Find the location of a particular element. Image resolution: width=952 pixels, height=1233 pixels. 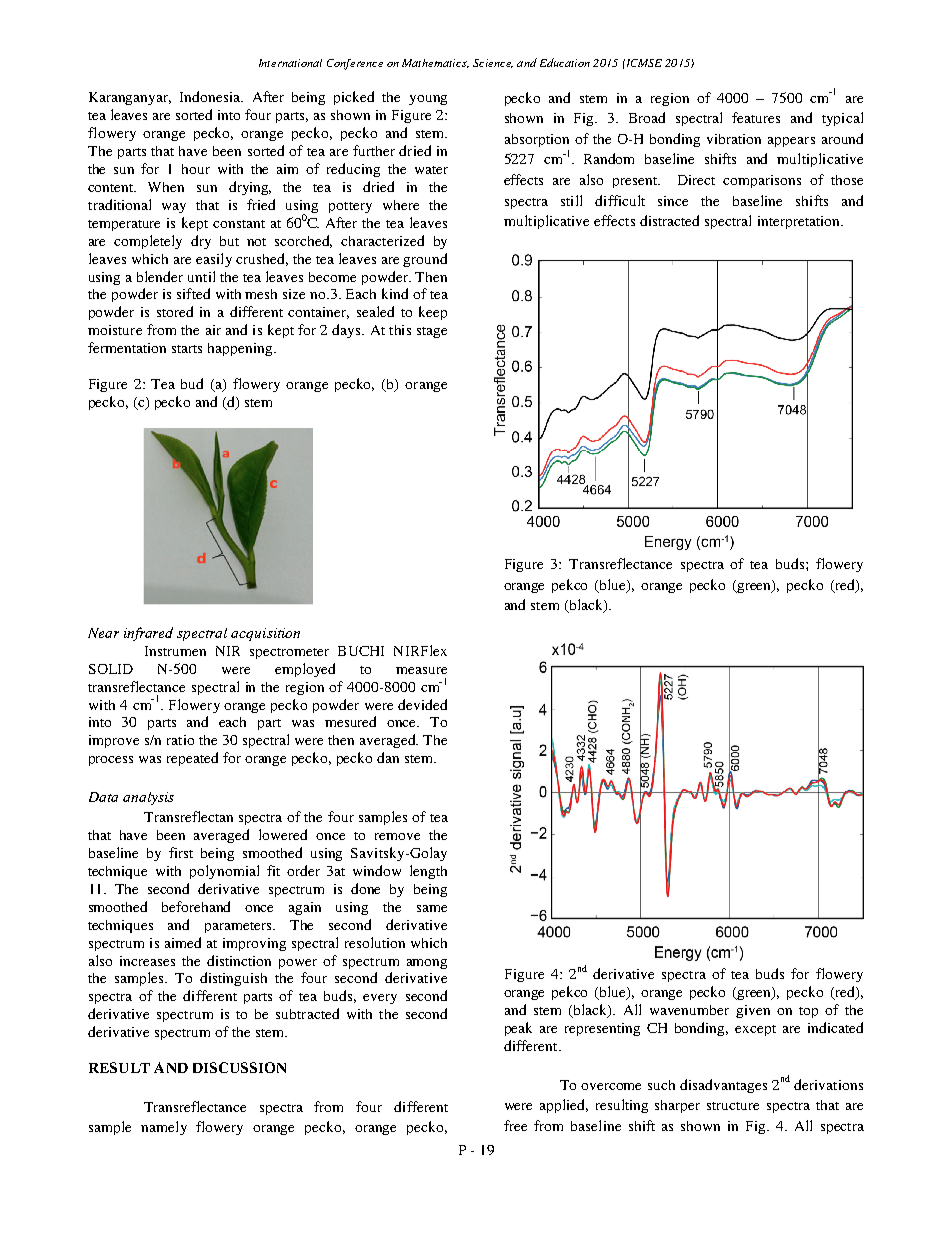

structure is located at coordinates (733, 1106).
